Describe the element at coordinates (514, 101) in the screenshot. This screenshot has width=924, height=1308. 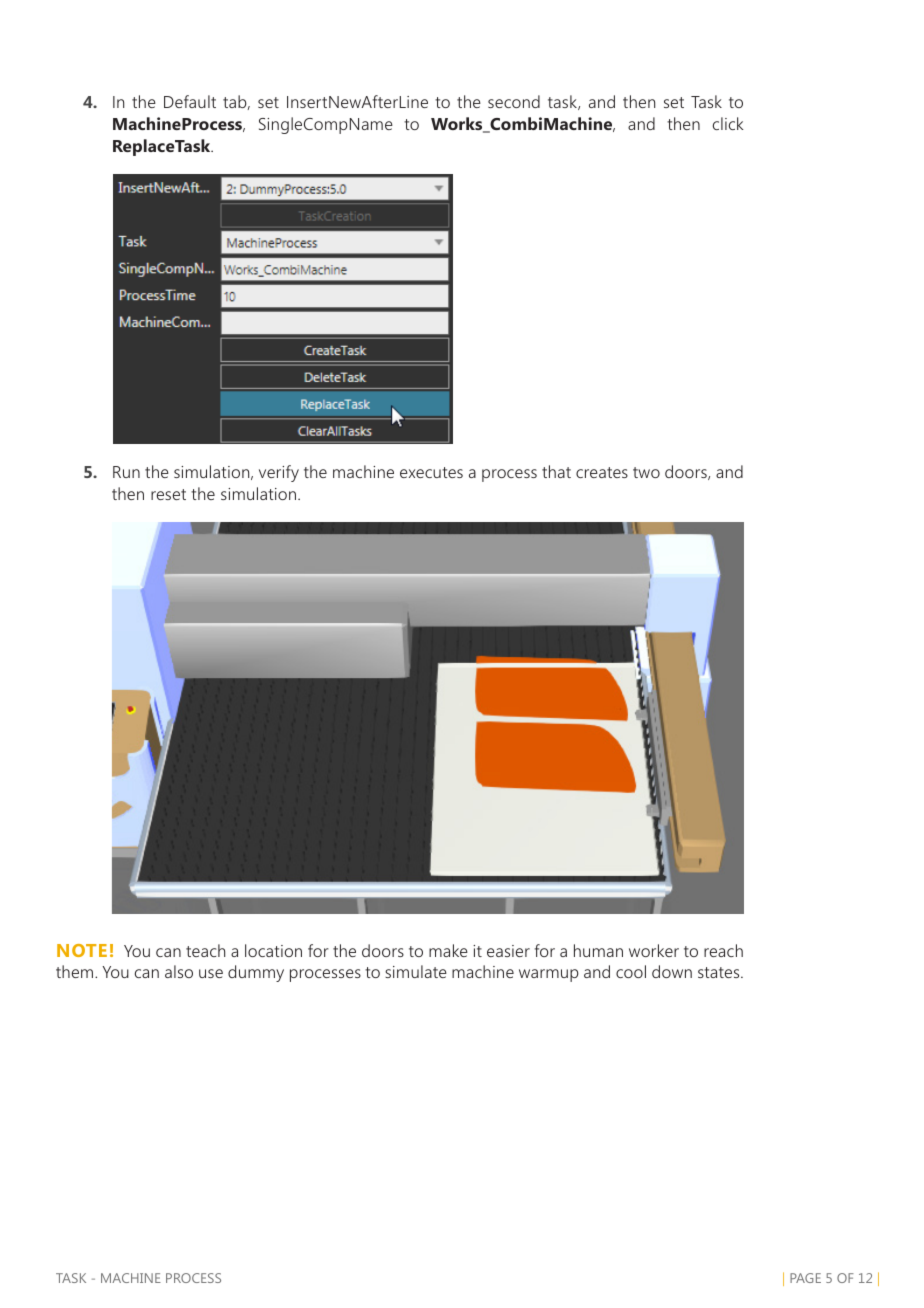
I see `second` at that location.
